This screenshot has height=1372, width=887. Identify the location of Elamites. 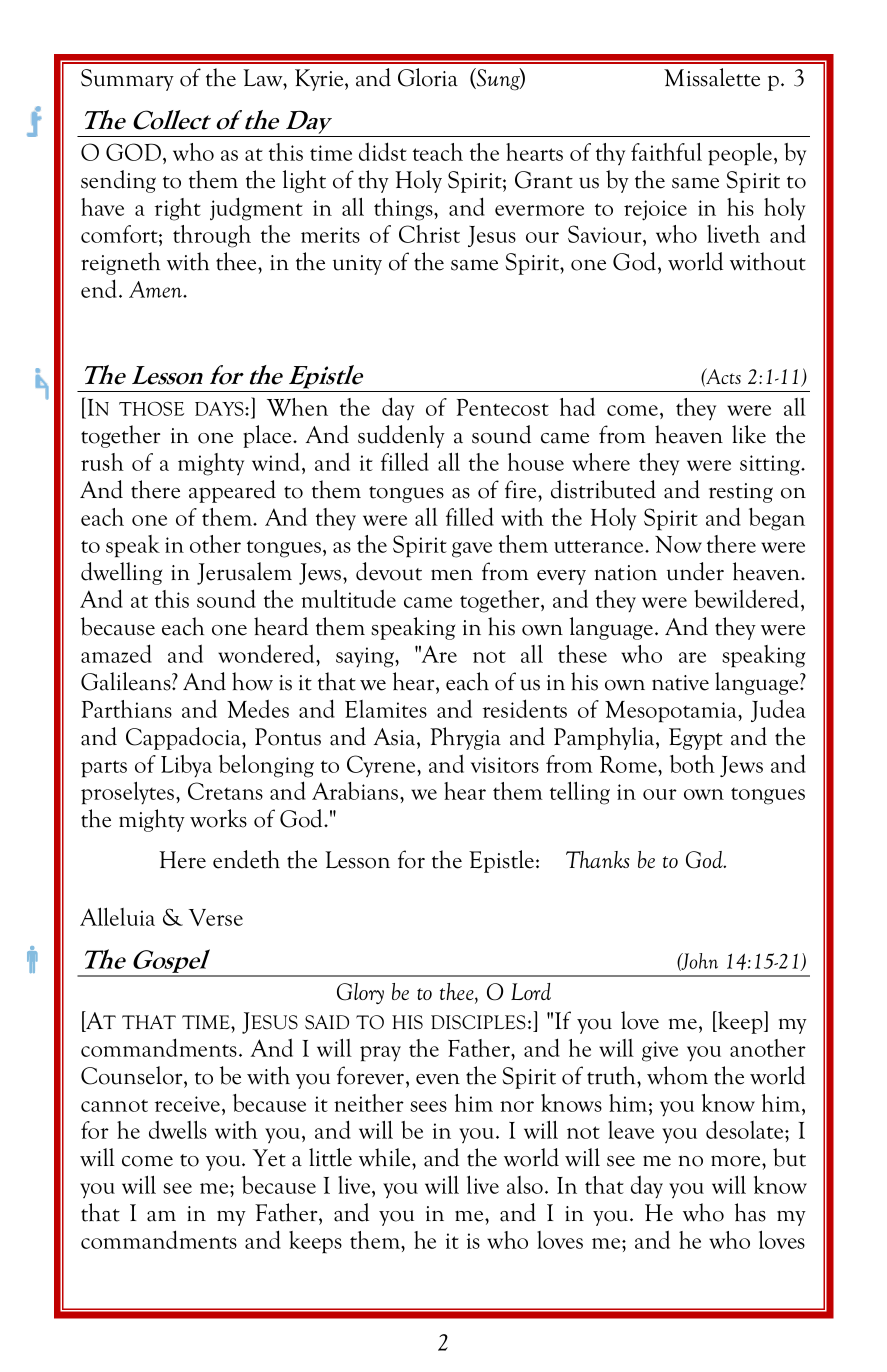
(386, 709).
